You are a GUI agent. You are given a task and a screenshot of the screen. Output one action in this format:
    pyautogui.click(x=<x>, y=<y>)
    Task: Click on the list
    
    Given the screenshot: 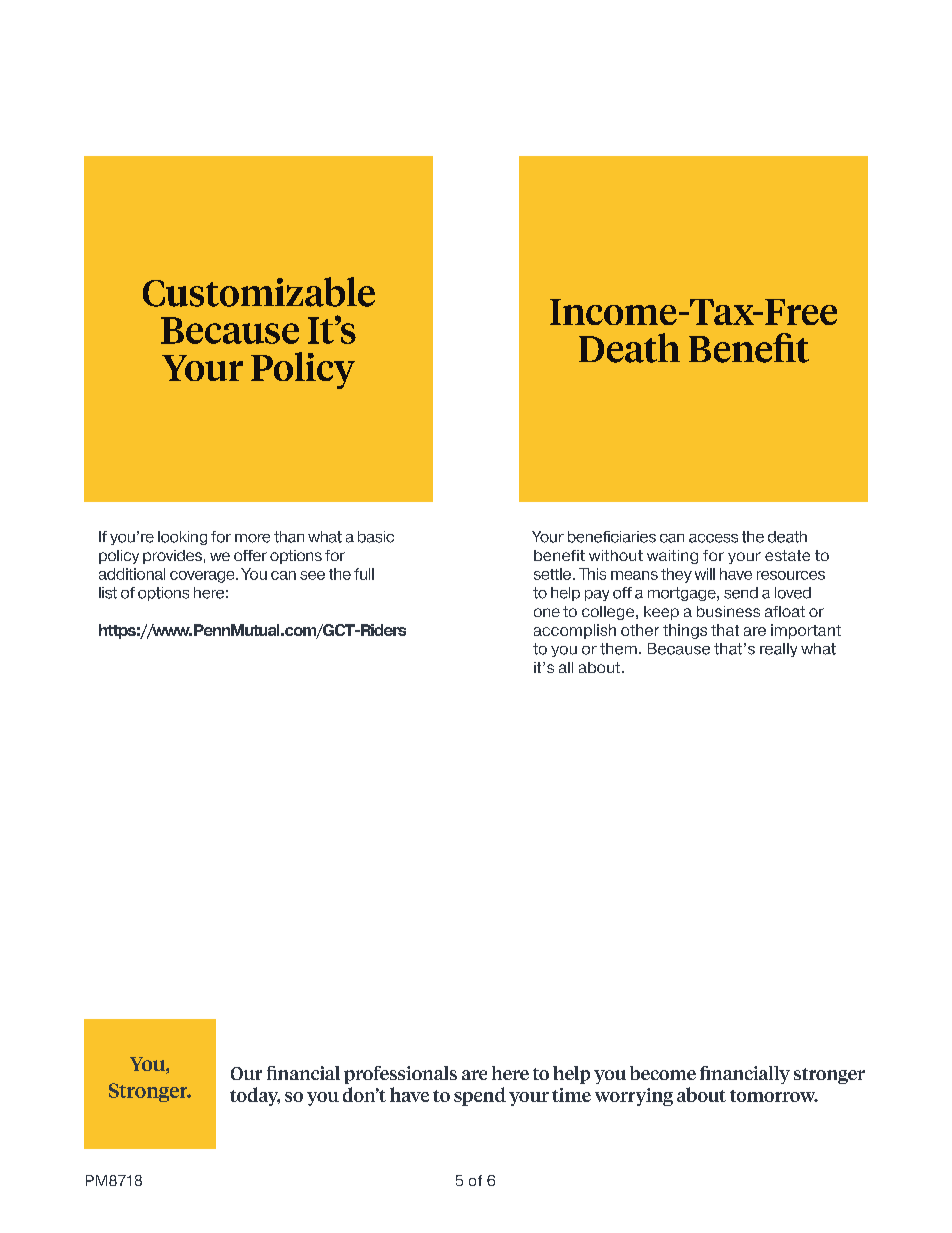 What is the action you would take?
    pyautogui.click(x=108, y=593)
